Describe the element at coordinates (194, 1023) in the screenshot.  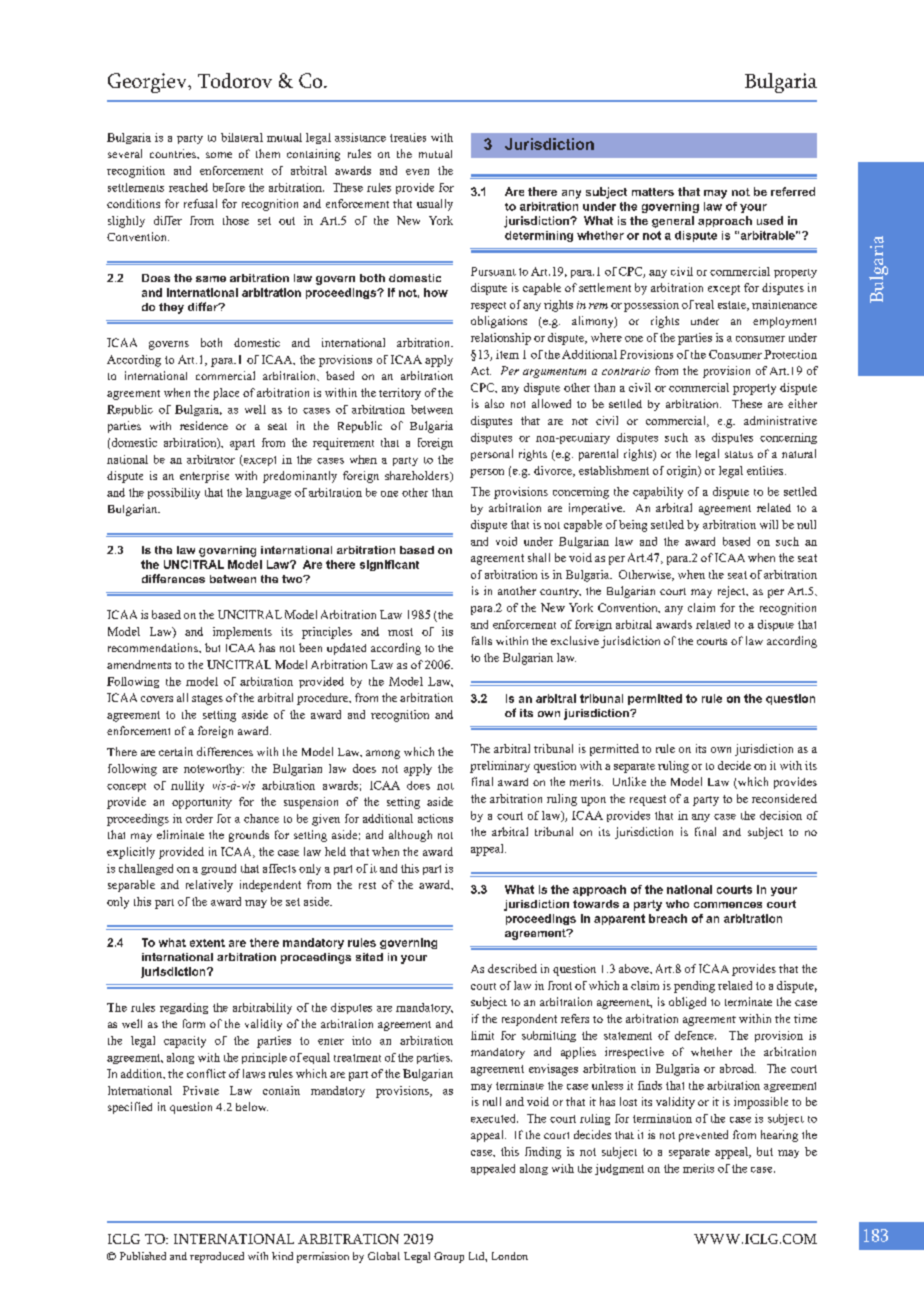
I see `form` at that location.
